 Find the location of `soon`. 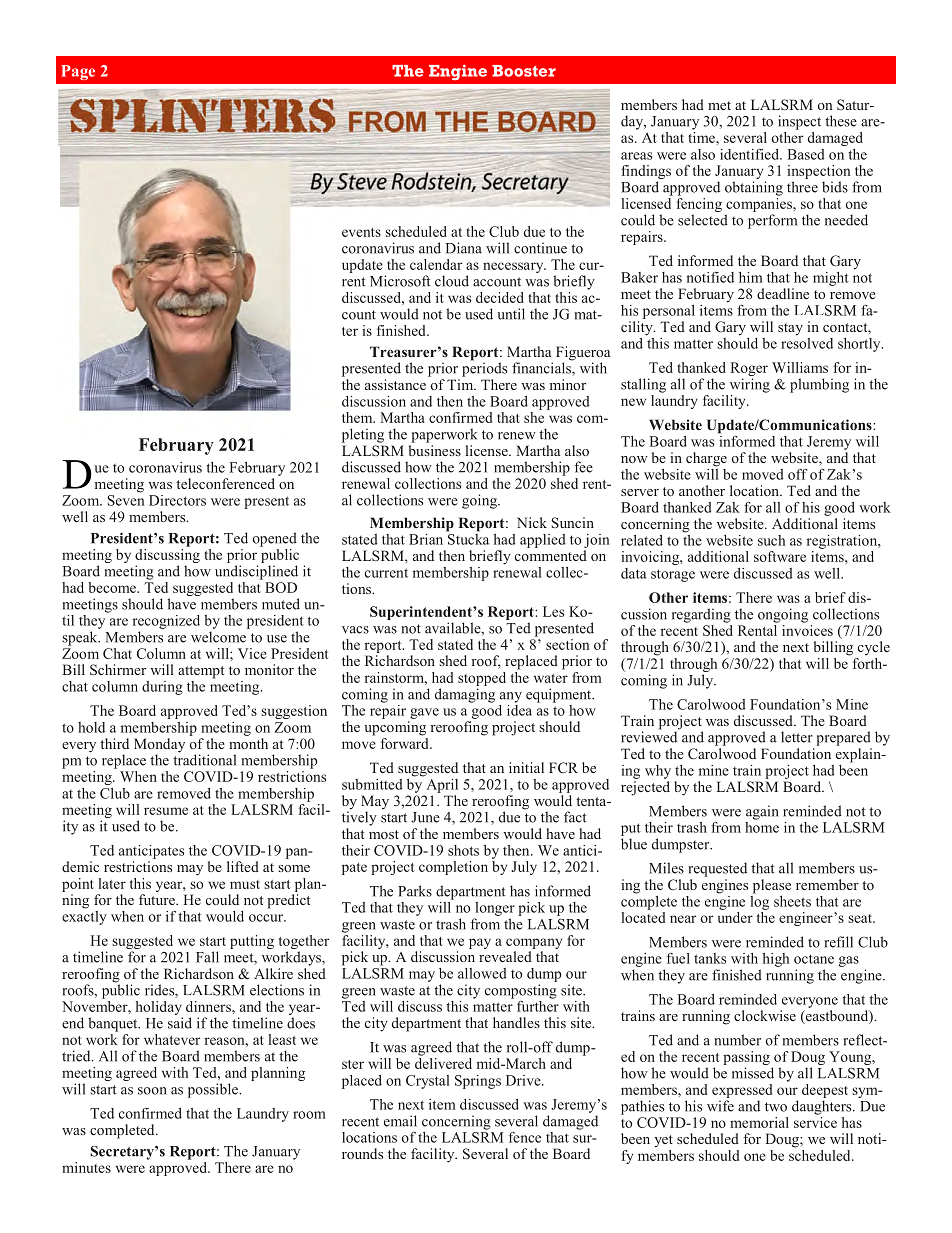

soon is located at coordinates (152, 1091).
